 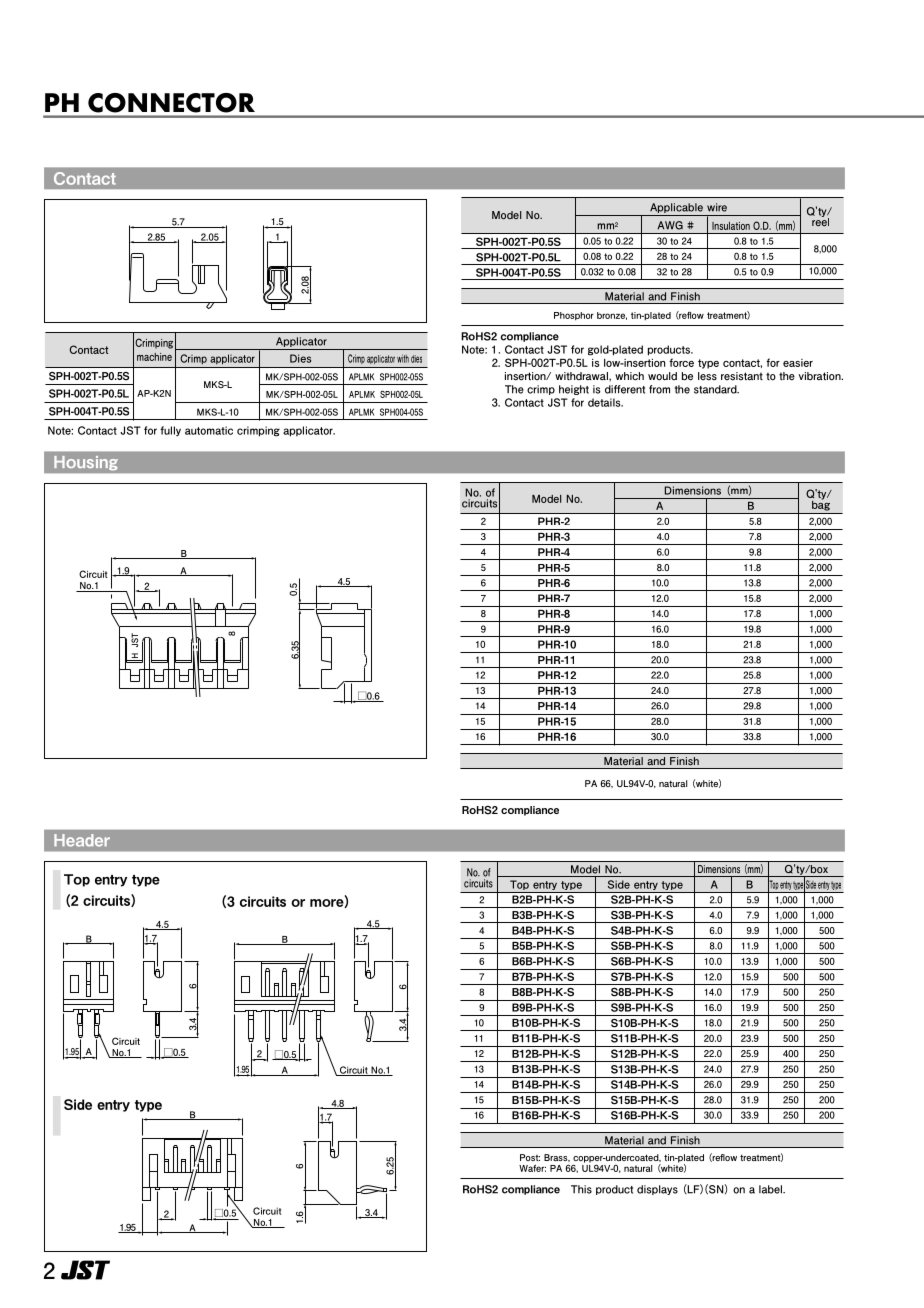 What do you see at coordinates (532, 1168) in the image?
I see `Wafer` at bounding box center [532, 1168].
